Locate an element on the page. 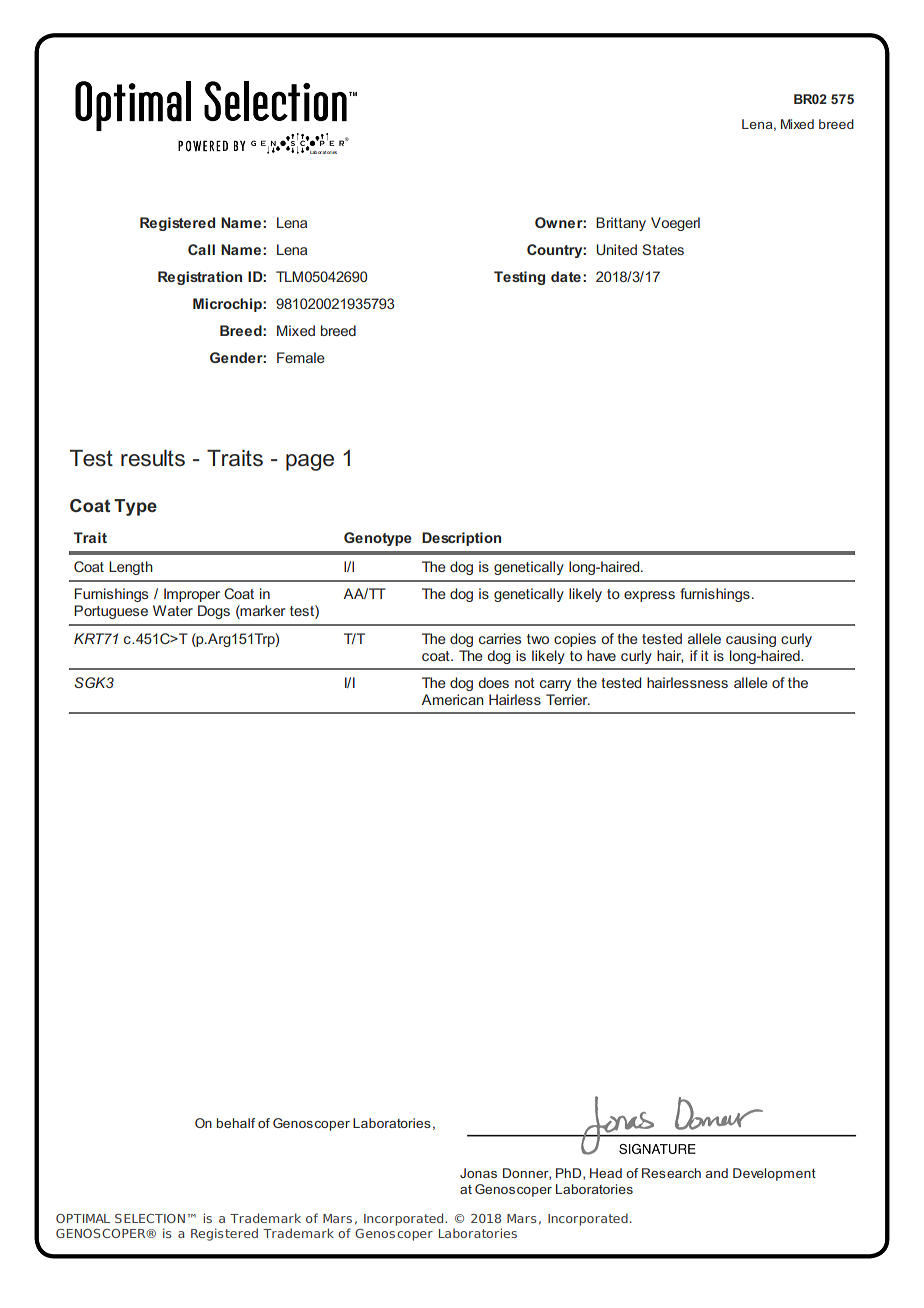 This page has height=1308, width=924. American is located at coordinates (452, 699).
